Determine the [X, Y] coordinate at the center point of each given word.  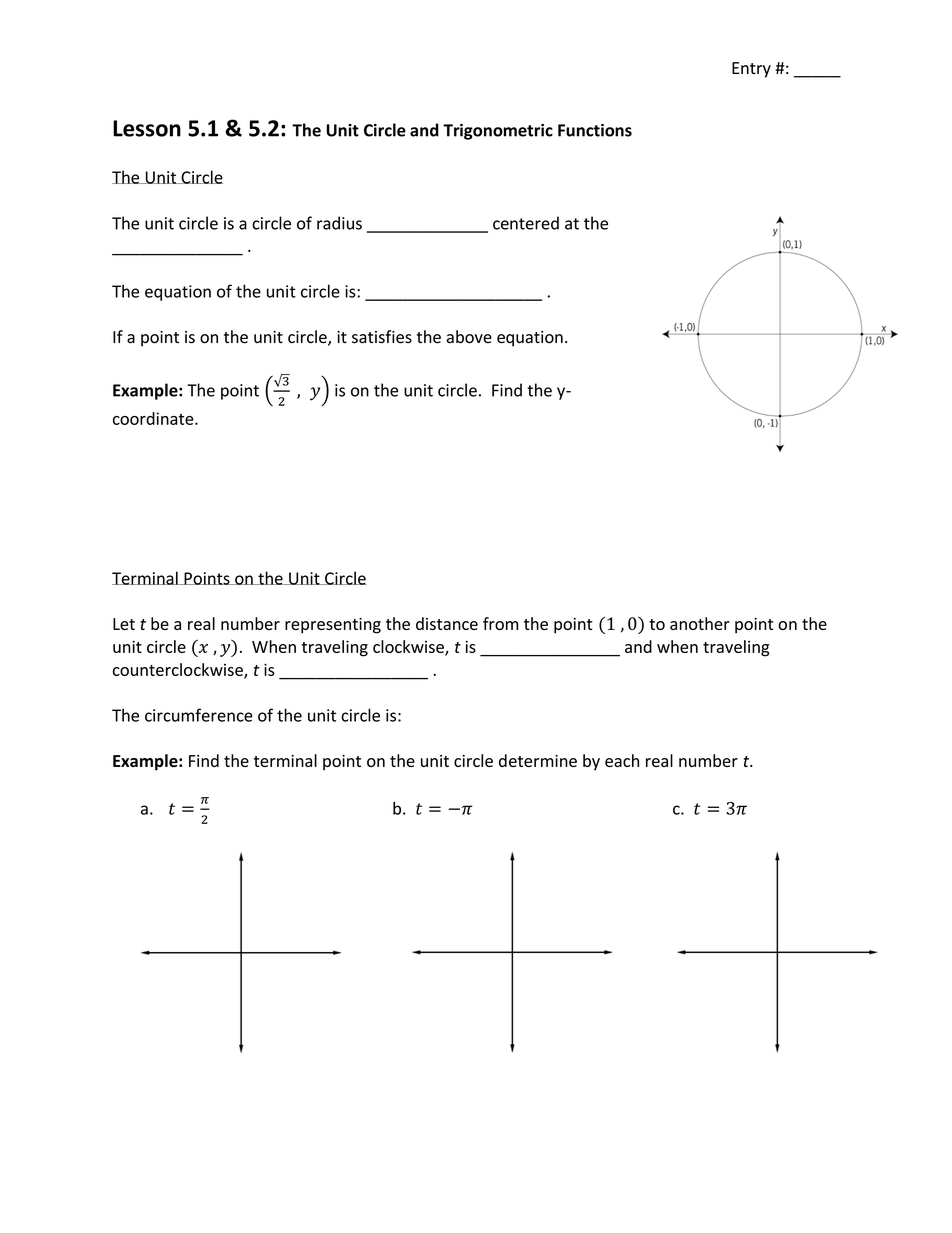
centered [526, 223]
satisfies [382, 337]
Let [124, 624]
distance [447, 623]
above [469, 337]
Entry [751, 70]
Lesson [147, 128]
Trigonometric [498, 132]
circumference [199, 715]
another [700, 623]
